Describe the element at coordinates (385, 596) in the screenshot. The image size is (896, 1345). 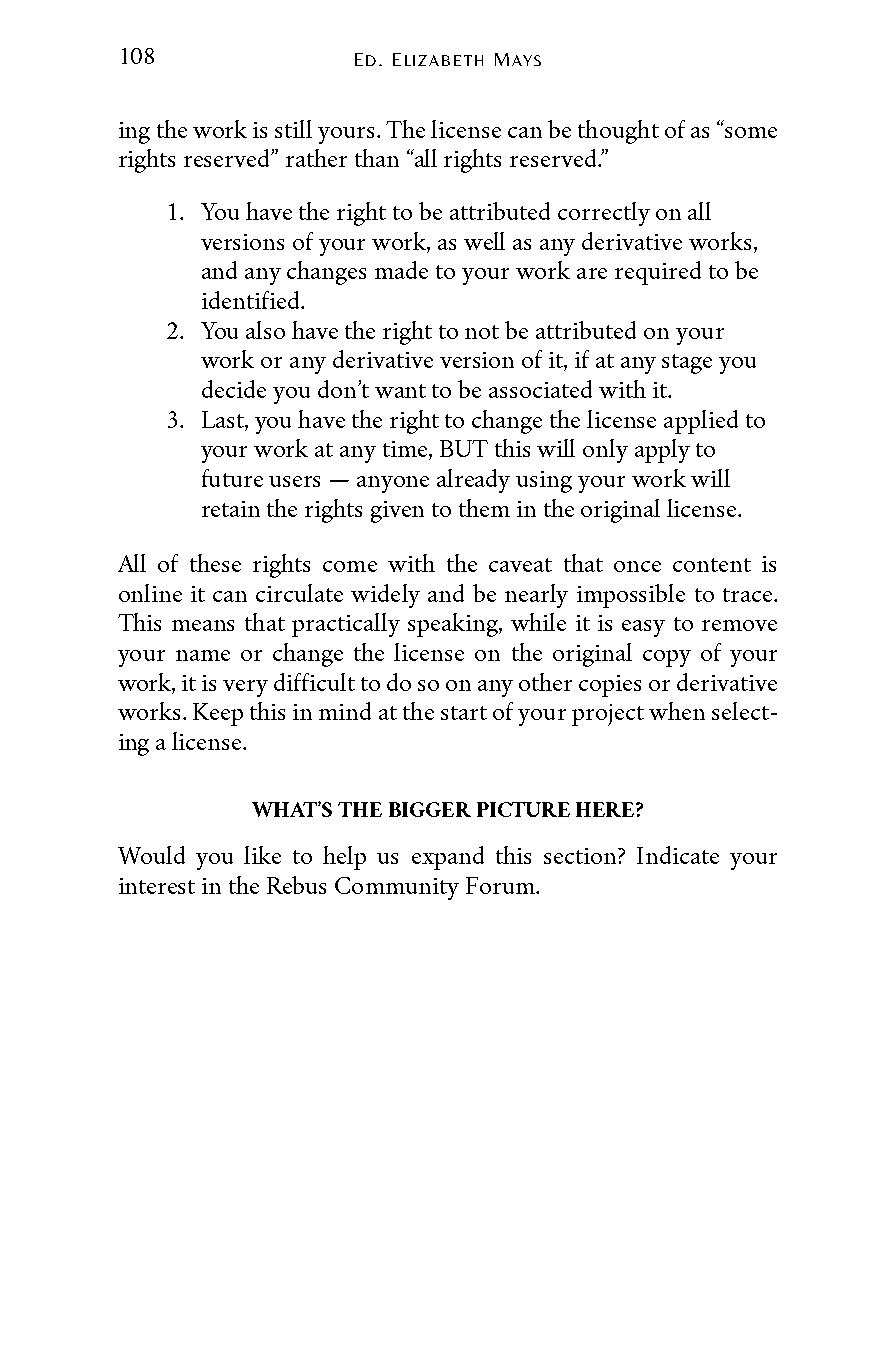
I see `widely` at that location.
